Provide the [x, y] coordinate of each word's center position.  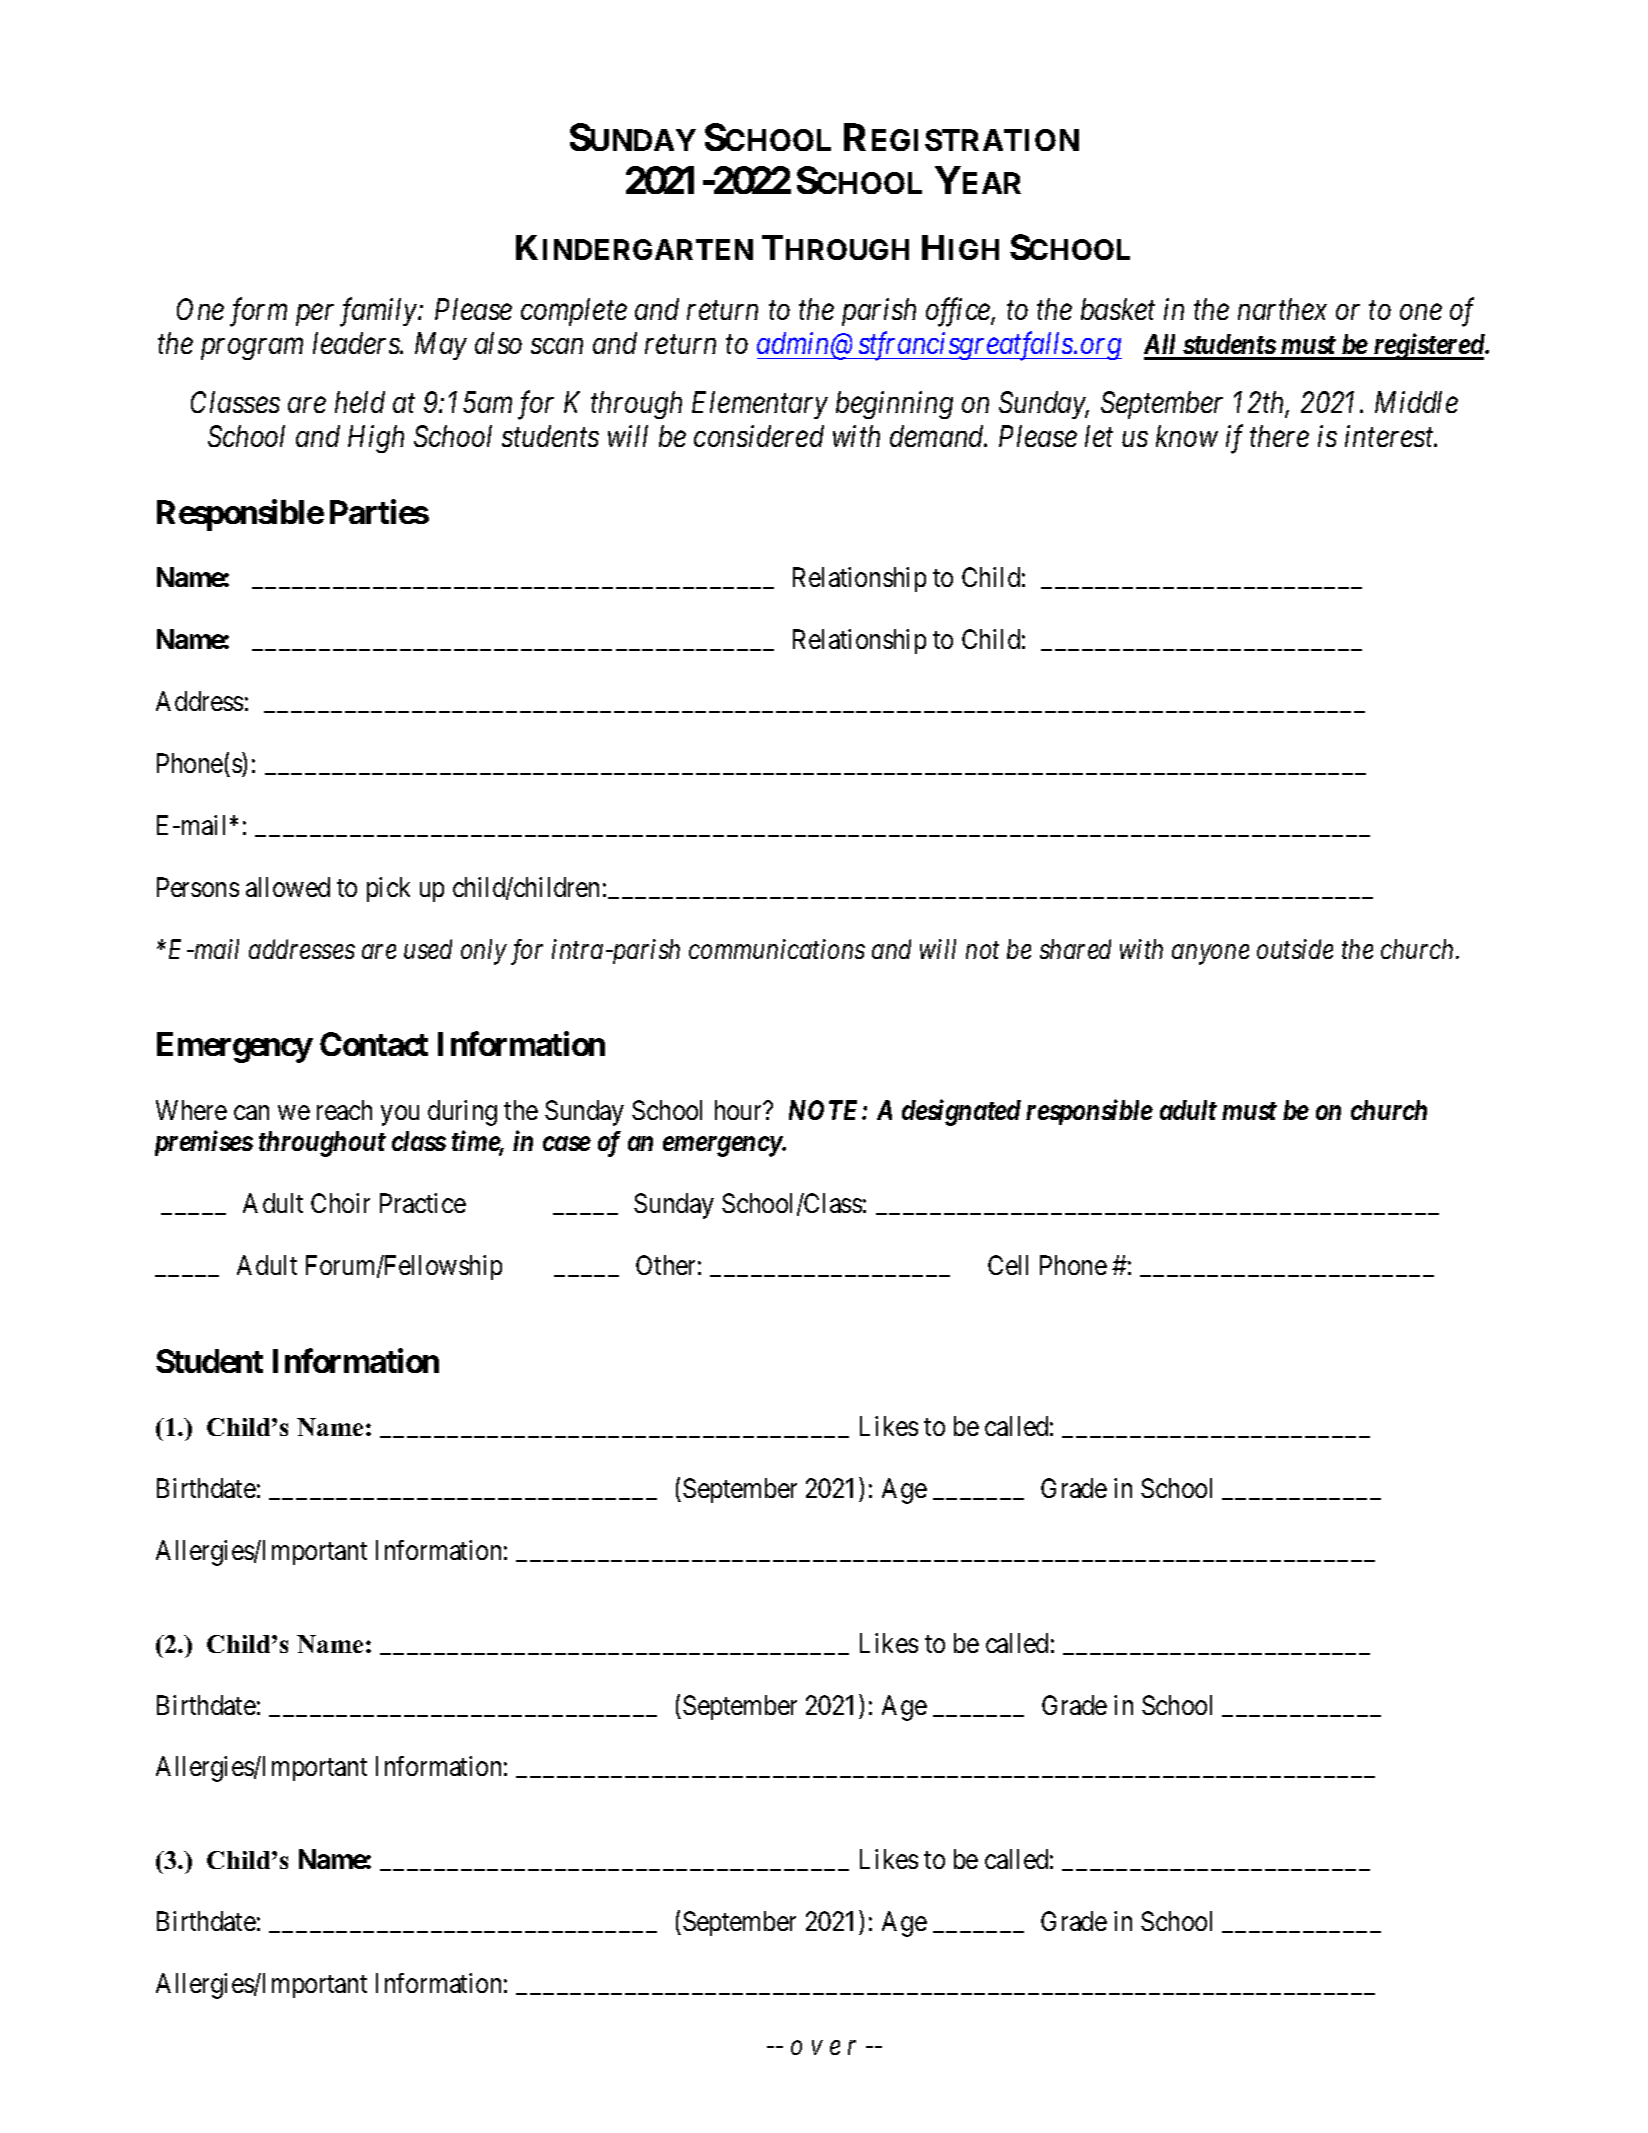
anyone [1210, 955]
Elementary [760, 405]
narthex [1282, 309]
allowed [288, 887]
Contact [374, 1044]
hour [740, 1110]
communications [777, 949]
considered [759, 436]
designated [961, 1112]
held [360, 402]
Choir [340, 1203]
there [1279, 436]
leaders [357, 343]
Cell [1008, 1265]
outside [1295, 949]
